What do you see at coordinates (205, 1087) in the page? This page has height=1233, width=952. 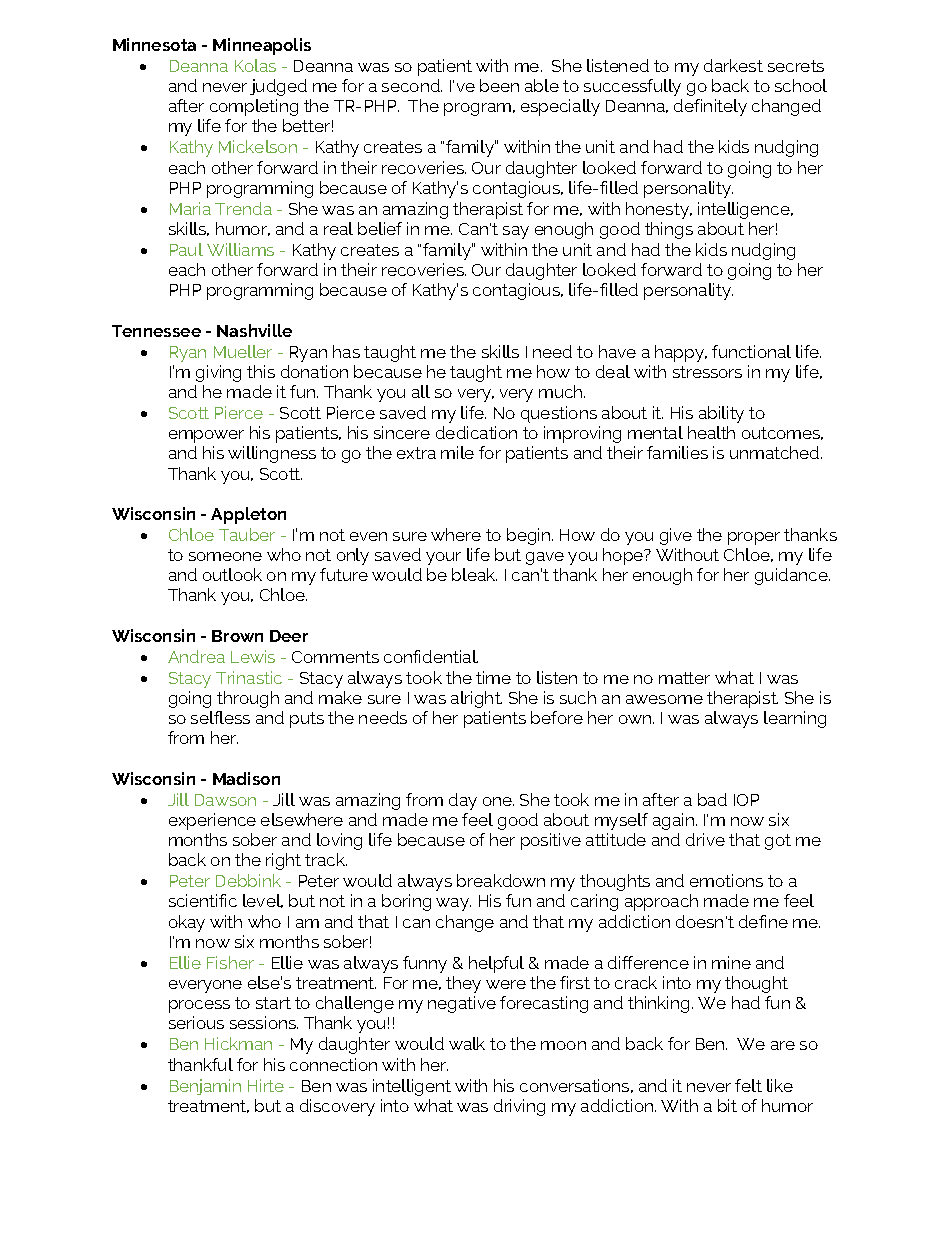 I see `Benjamin` at bounding box center [205, 1087].
